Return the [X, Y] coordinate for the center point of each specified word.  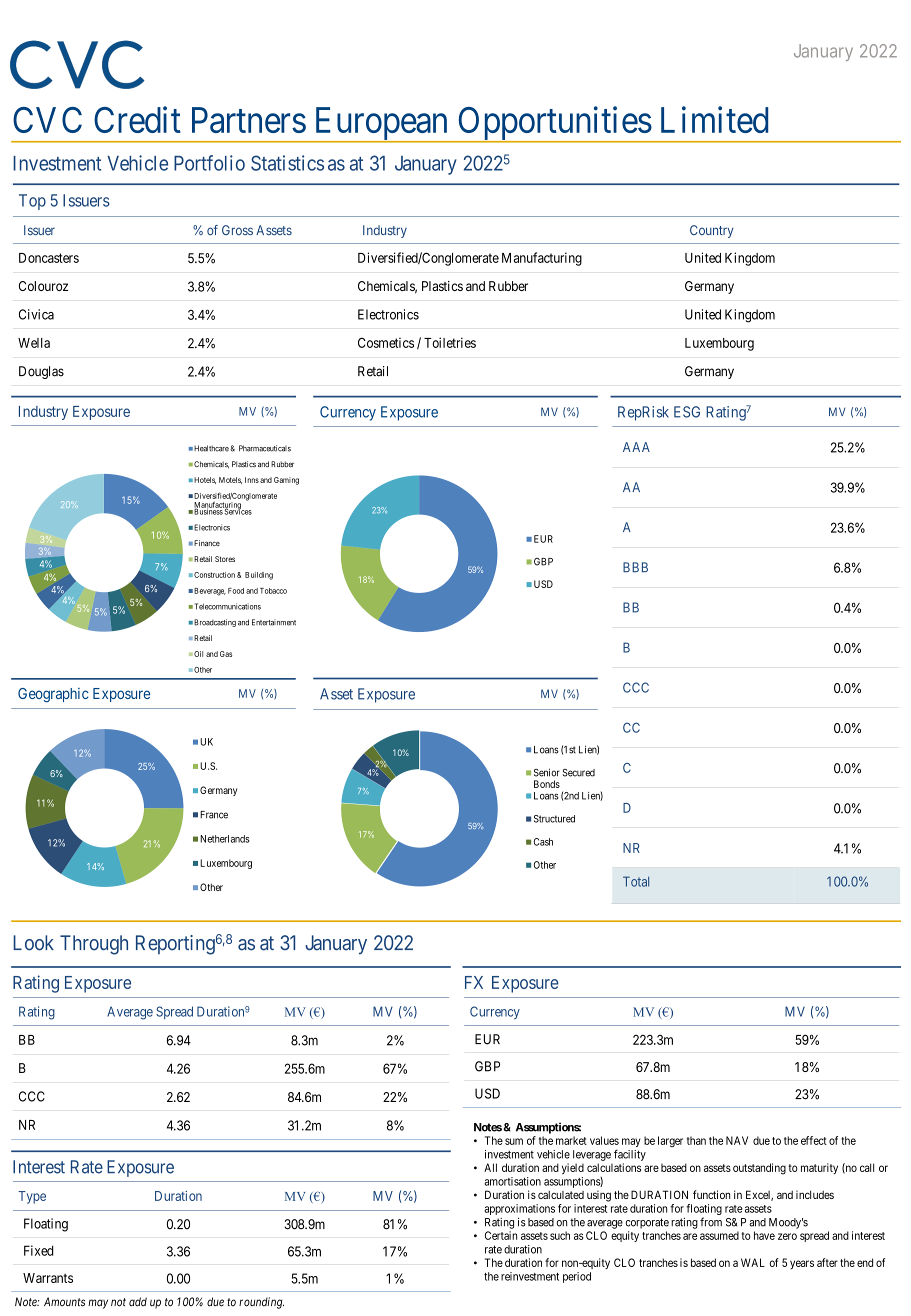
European [381, 125]
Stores [225, 559]
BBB [635, 567]
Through [94, 945]
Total [636, 881]
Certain [501, 1235]
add [138, 1302]
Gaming [286, 481]
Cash [543, 842]
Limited [714, 119]
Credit [137, 119]
